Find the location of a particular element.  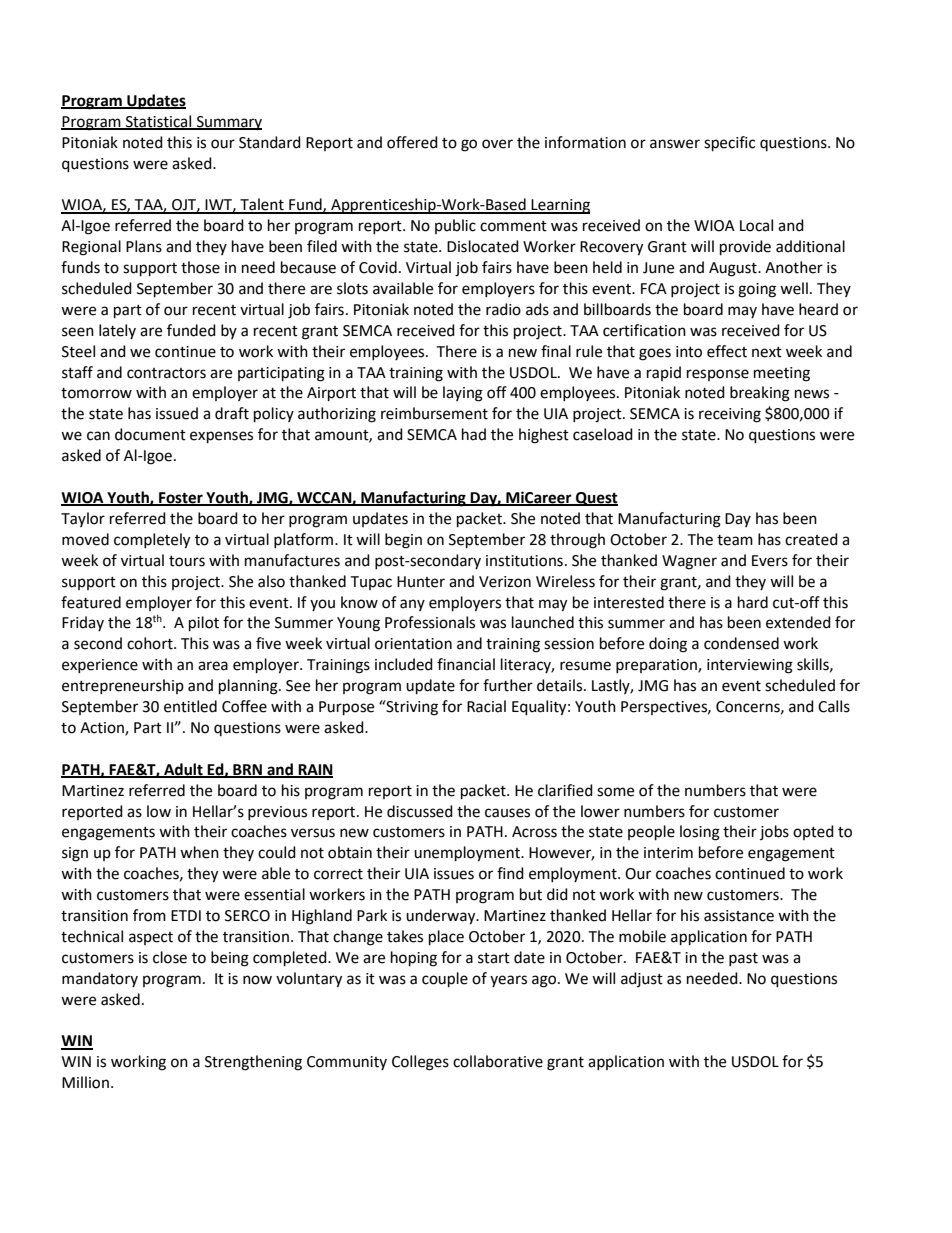

Strengthening is located at coordinates (253, 1063).
